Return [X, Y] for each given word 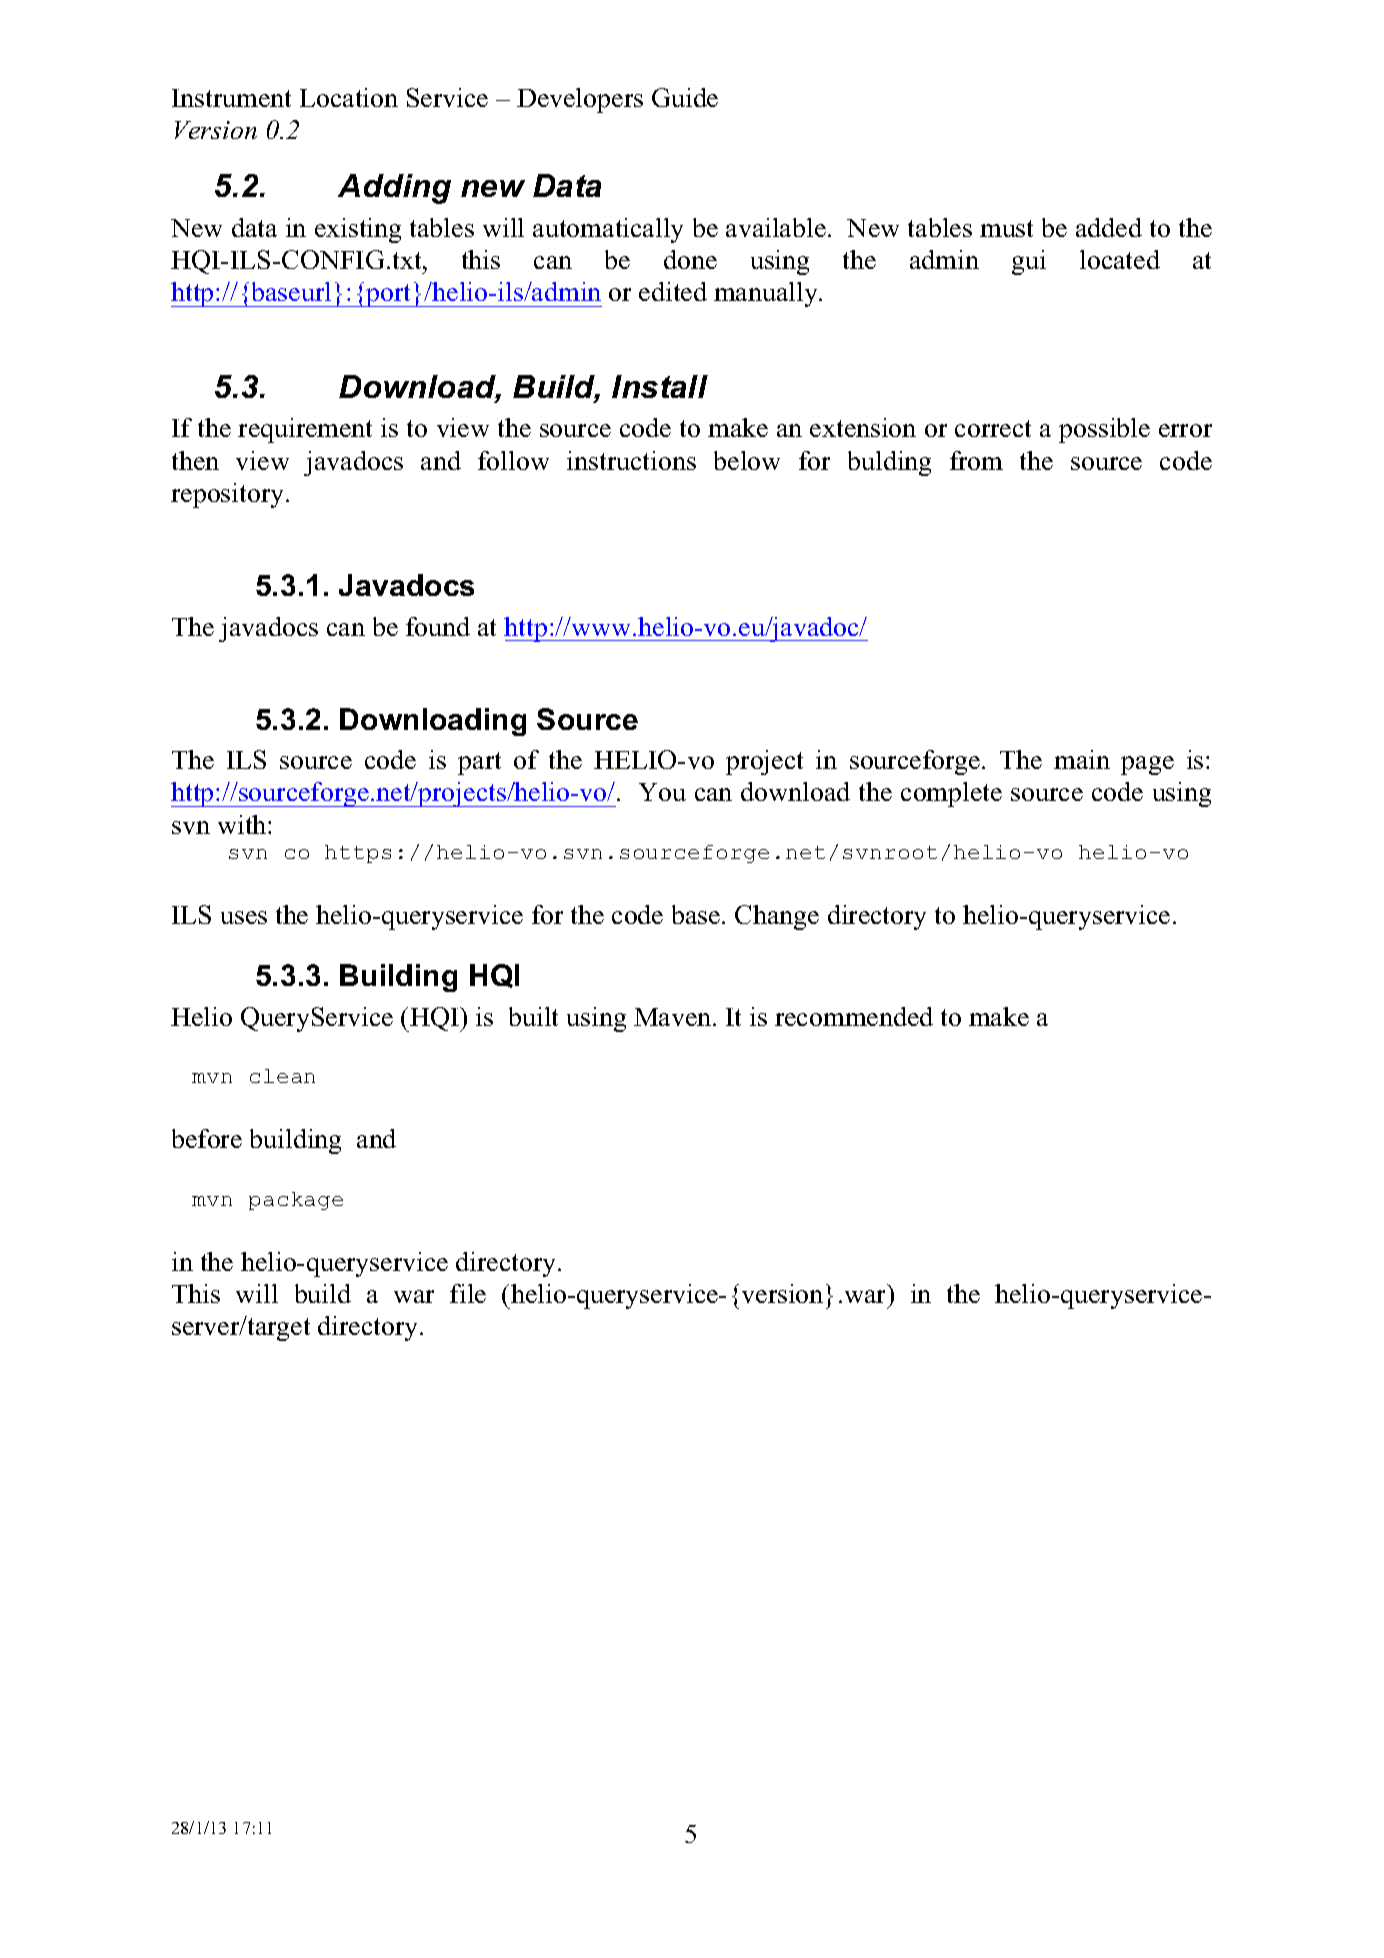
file [468, 1293]
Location [349, 97]
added [1109, 227]
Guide [685, 97]
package [296, 1201]
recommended [854, 1016]
